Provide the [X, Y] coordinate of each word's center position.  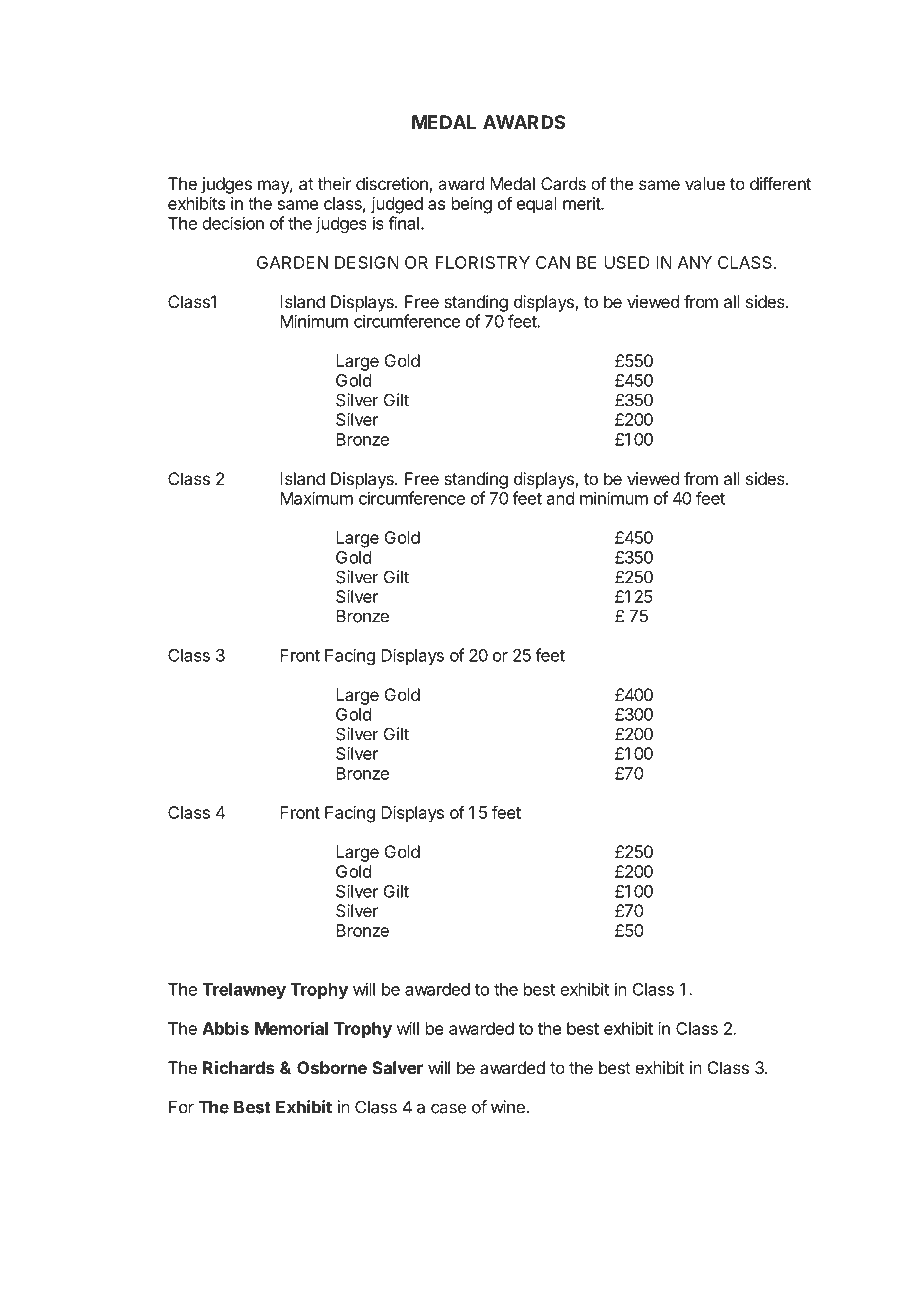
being [472, 205]
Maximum [316, 498]
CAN [553, 262]
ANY [695, 262]
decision [233, 223]
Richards [239, 1067]
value [705, 183]
